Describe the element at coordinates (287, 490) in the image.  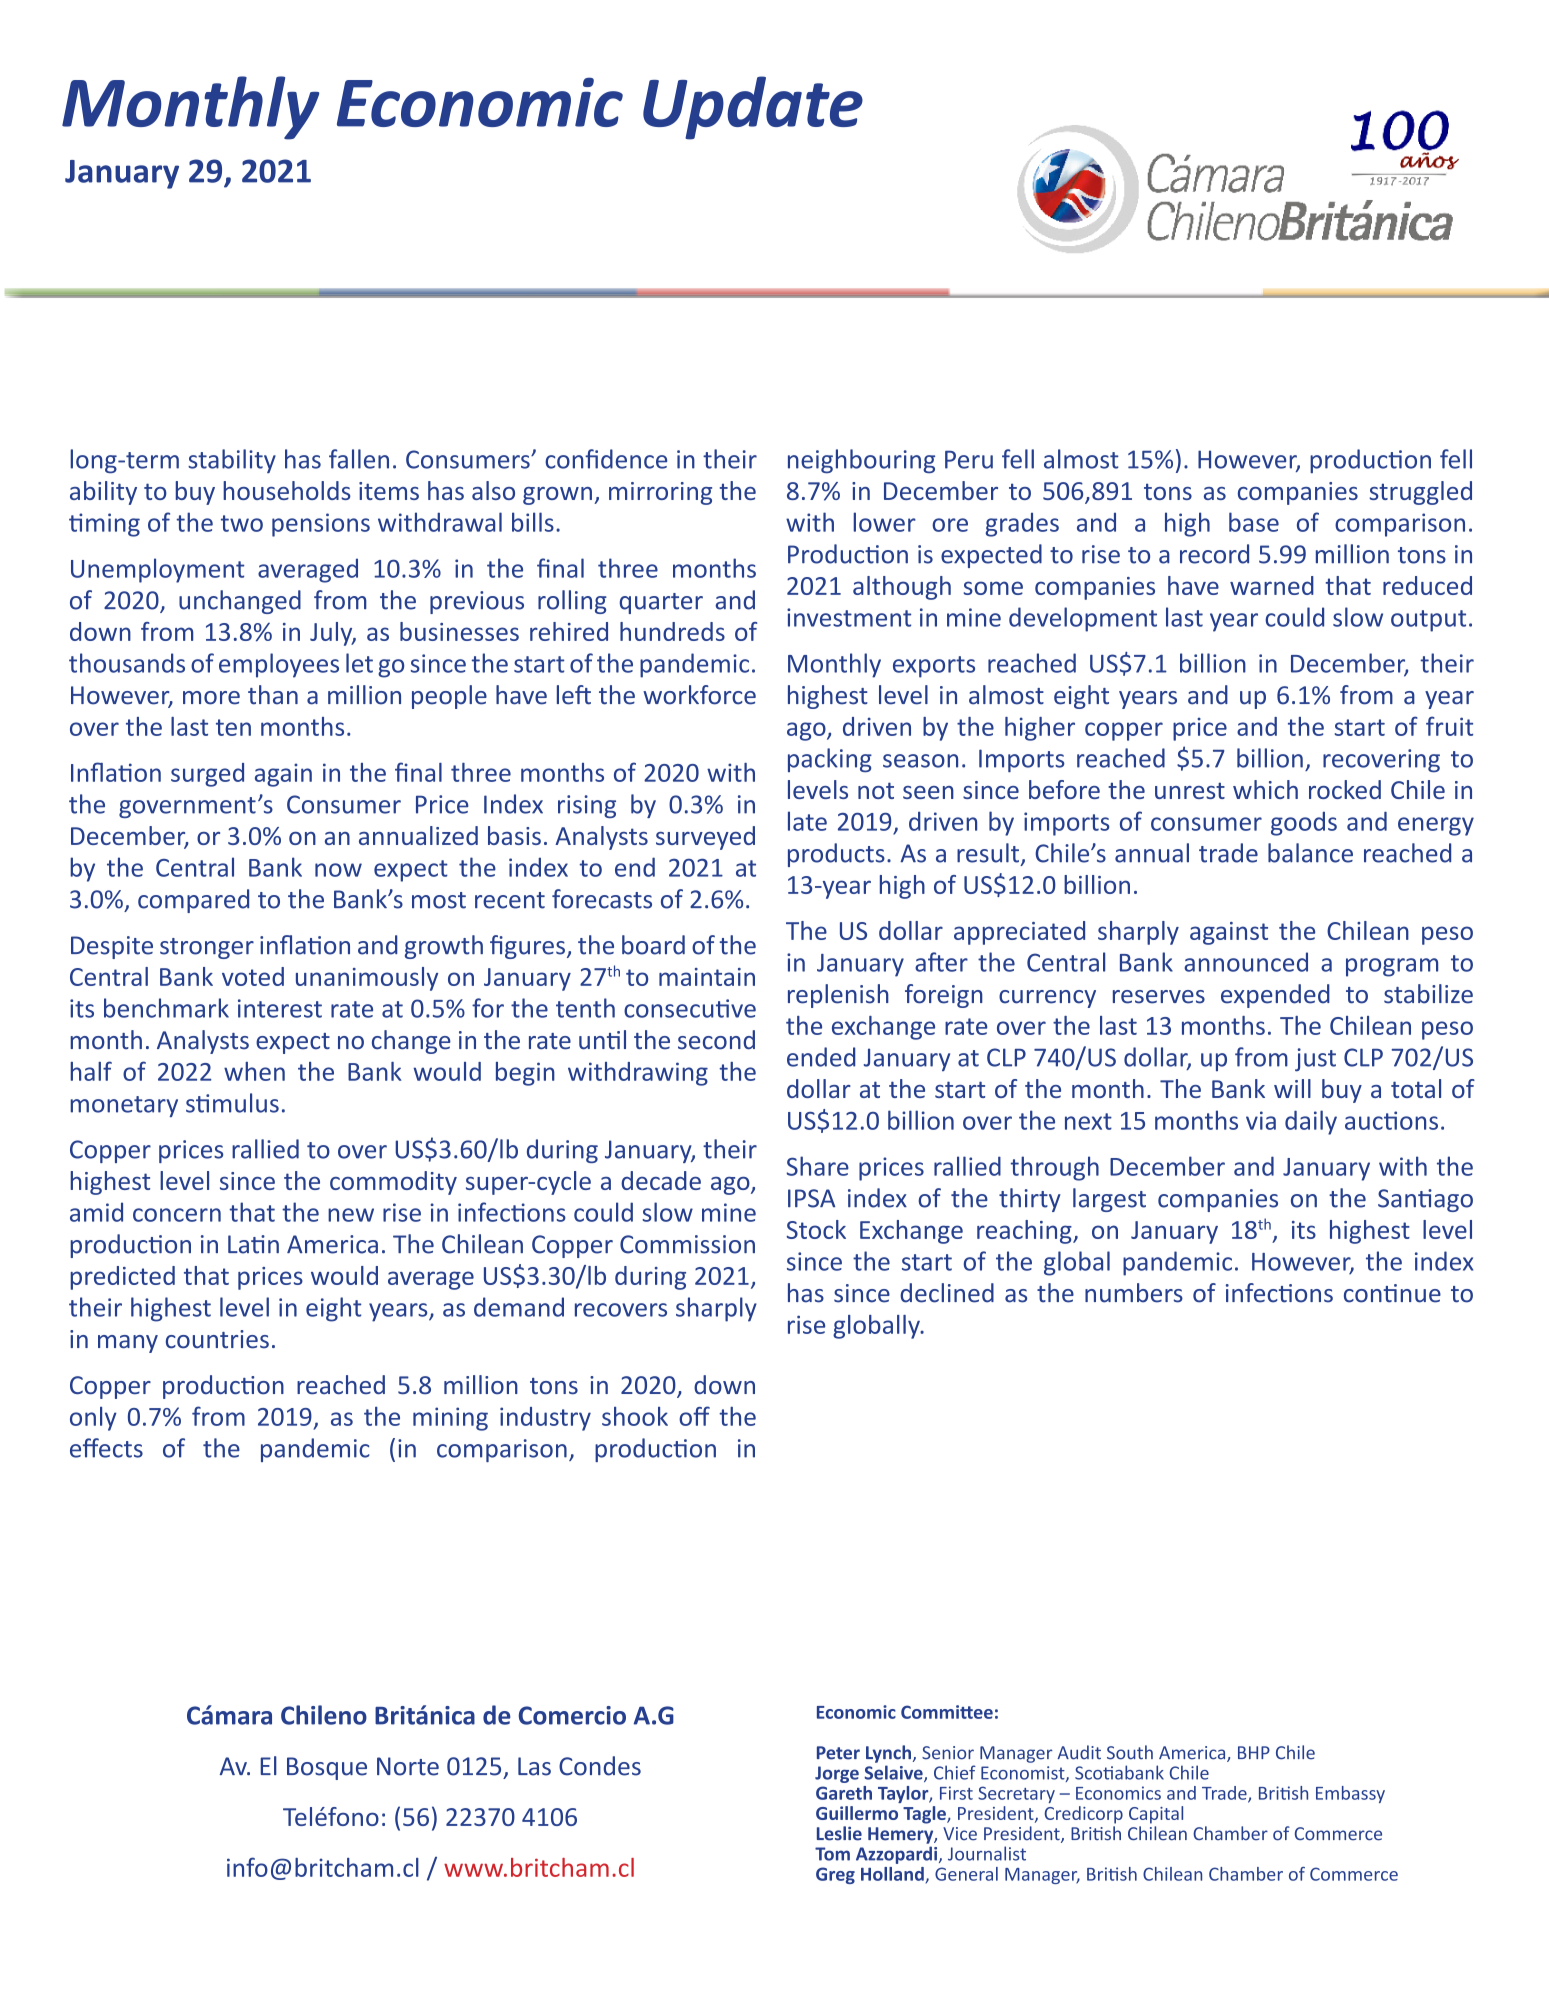
I see `households` at that location.
